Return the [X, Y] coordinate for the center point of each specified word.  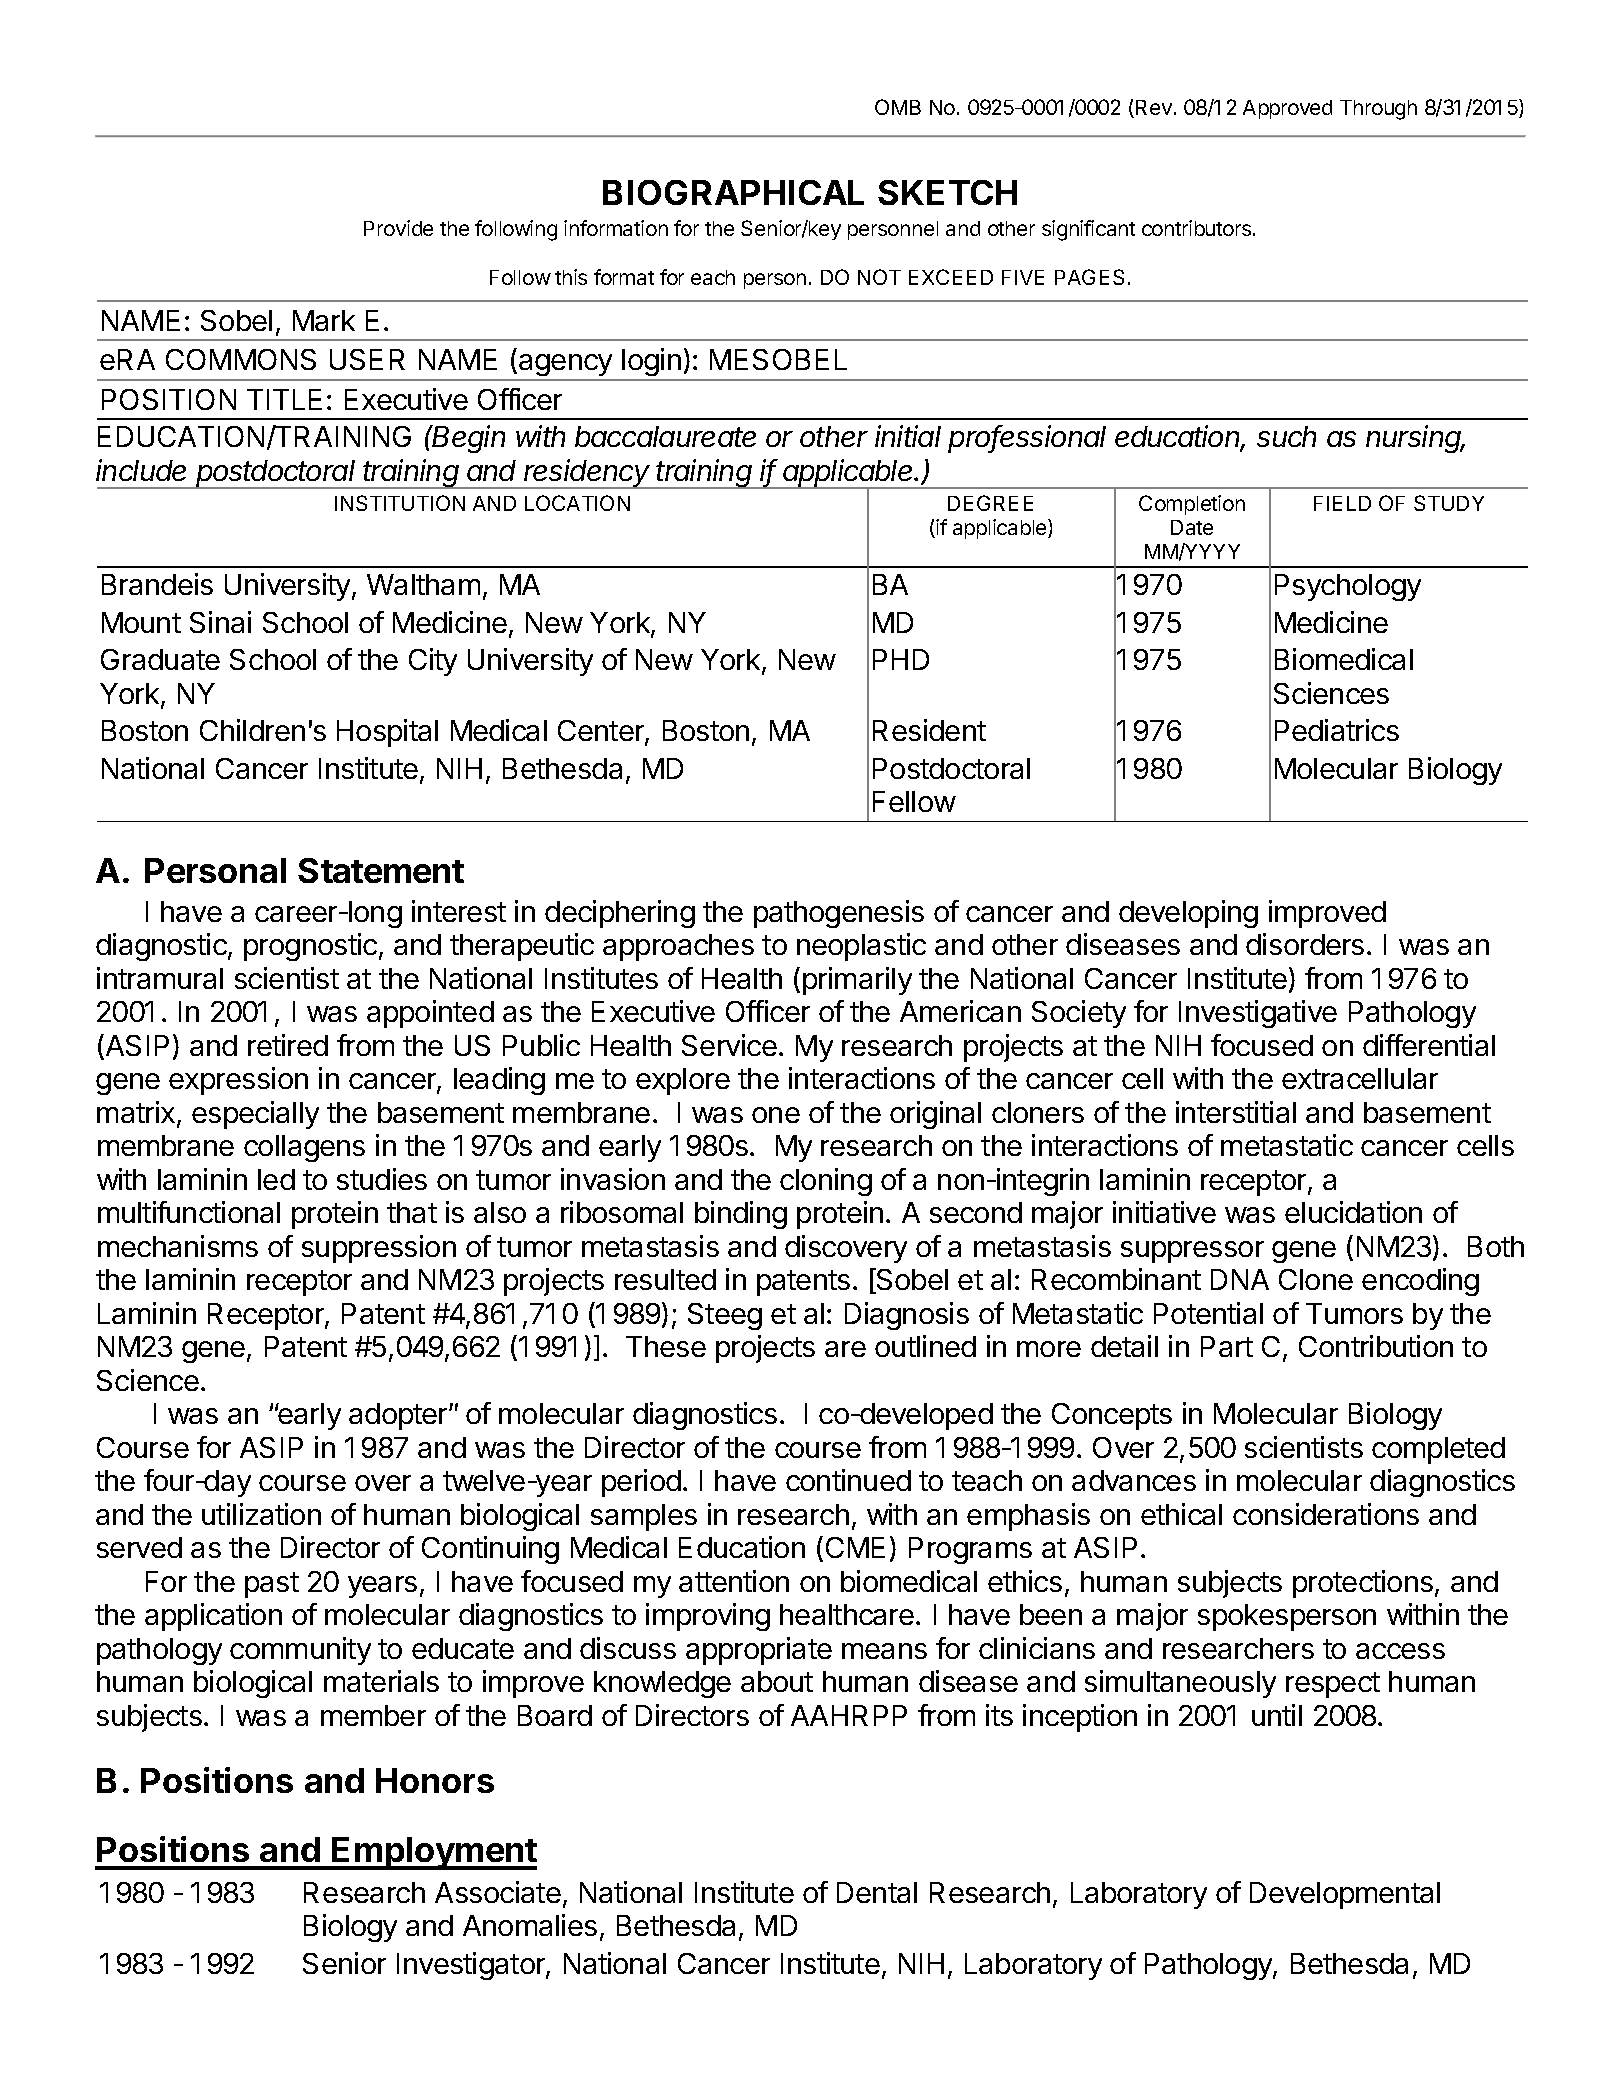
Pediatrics [1337, 730]
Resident [929, 730]
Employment [434, 1853]
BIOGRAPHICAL [733, 192]
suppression [379, 1249]
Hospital [387, 733]
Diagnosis [907, 1316]
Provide [398, 228]
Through [1378, 110]
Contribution [1376, 1346]
